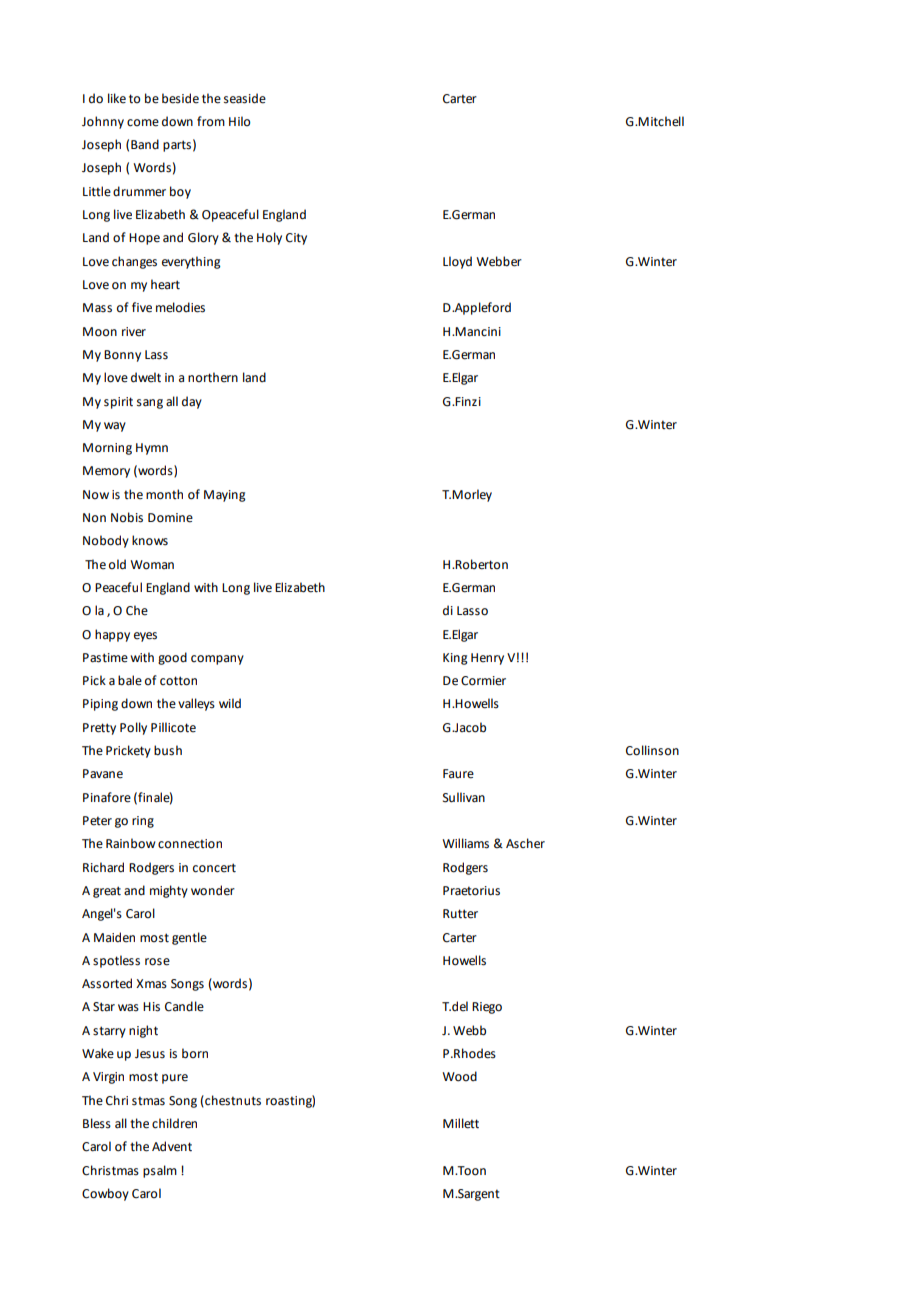 Image resolution: width=924 pixels, height=1308 pixels. What do you see at coordinates (169, 891) in the screenshot?
I see `mighty` at bounding box center [169, 891].
